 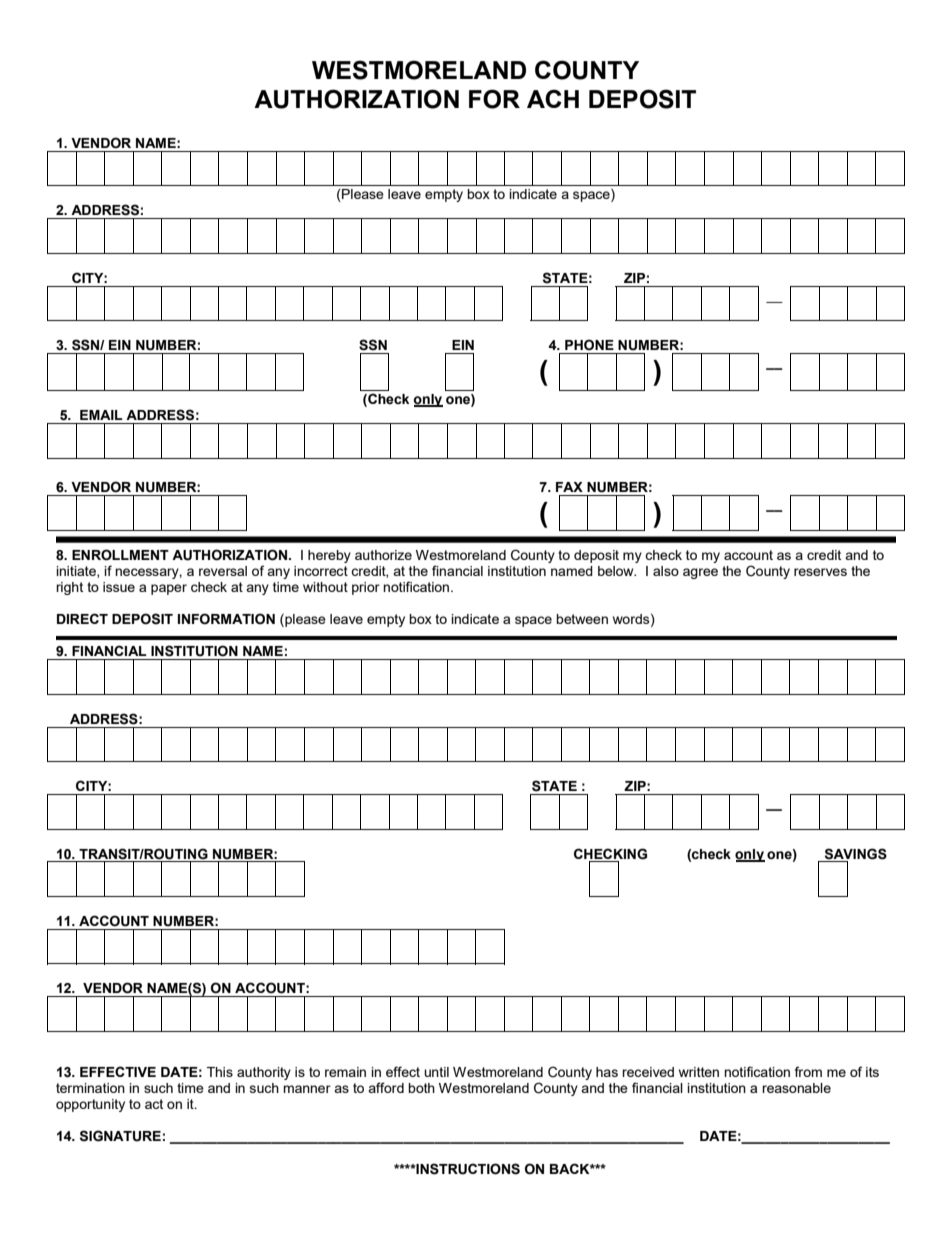 What do you see at coordinates (226, 619) in the screenshot?
I see `INFORMATION` at bounding box center [226, 619].
